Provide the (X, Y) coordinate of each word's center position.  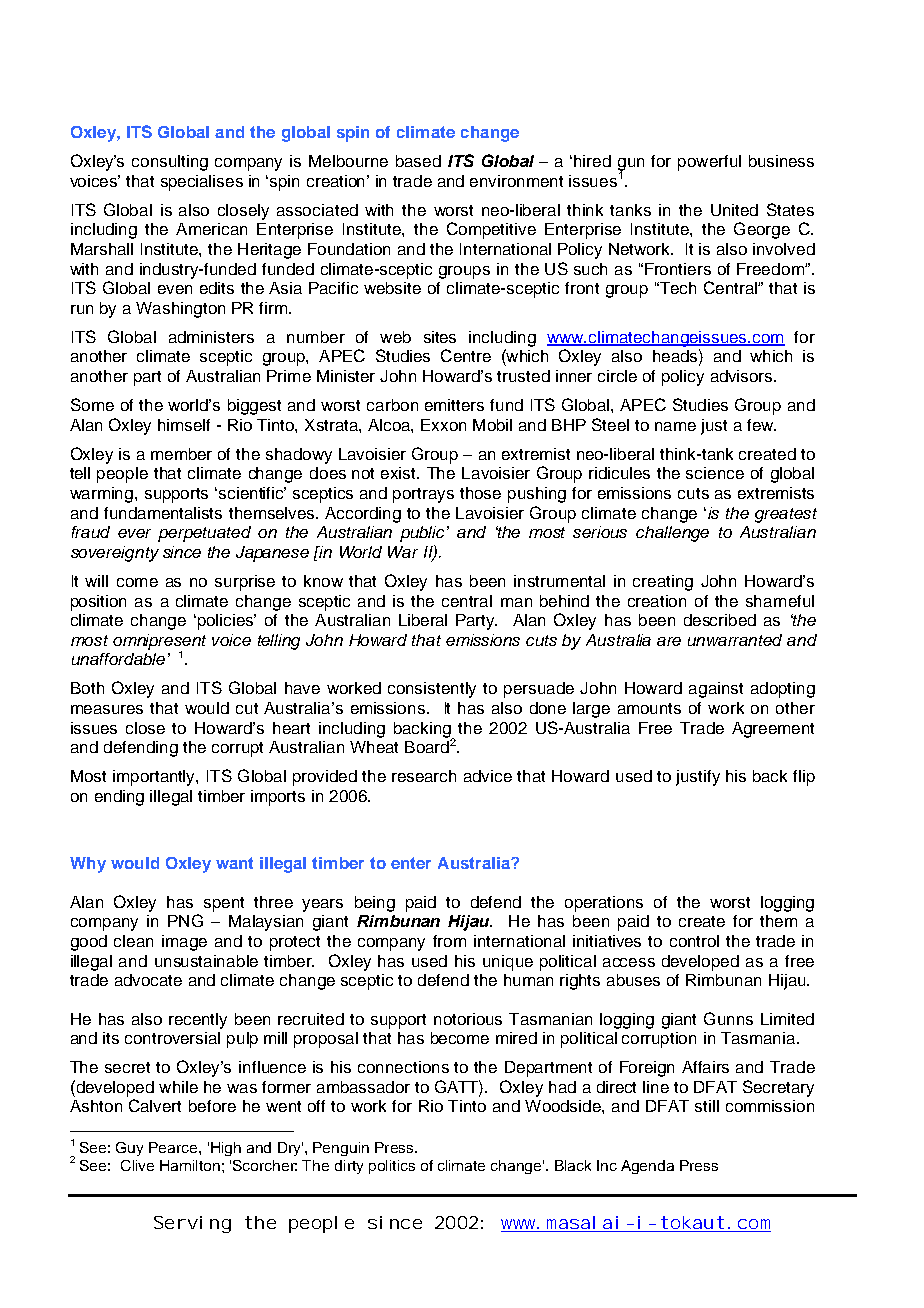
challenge (672, 534)
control (694, 941)
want (234, 863)
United (734, 210)
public (424, 534)
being (375, 904)
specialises (202, 183)
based (418, 161)
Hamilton (190, 1165)
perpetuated (204, 534)
